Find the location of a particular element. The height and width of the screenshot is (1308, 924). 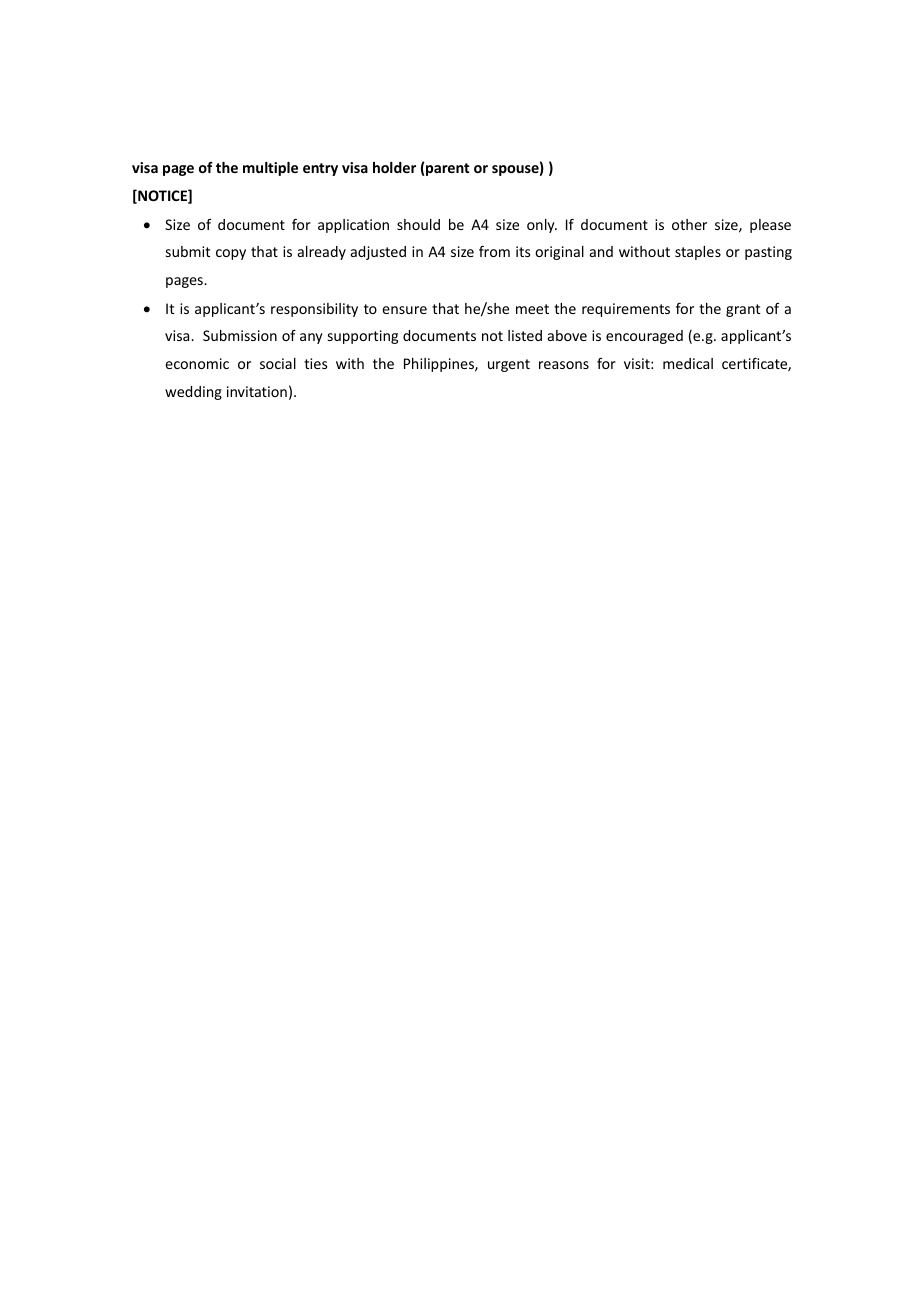

multiple is located at coordinates (270, 169).
